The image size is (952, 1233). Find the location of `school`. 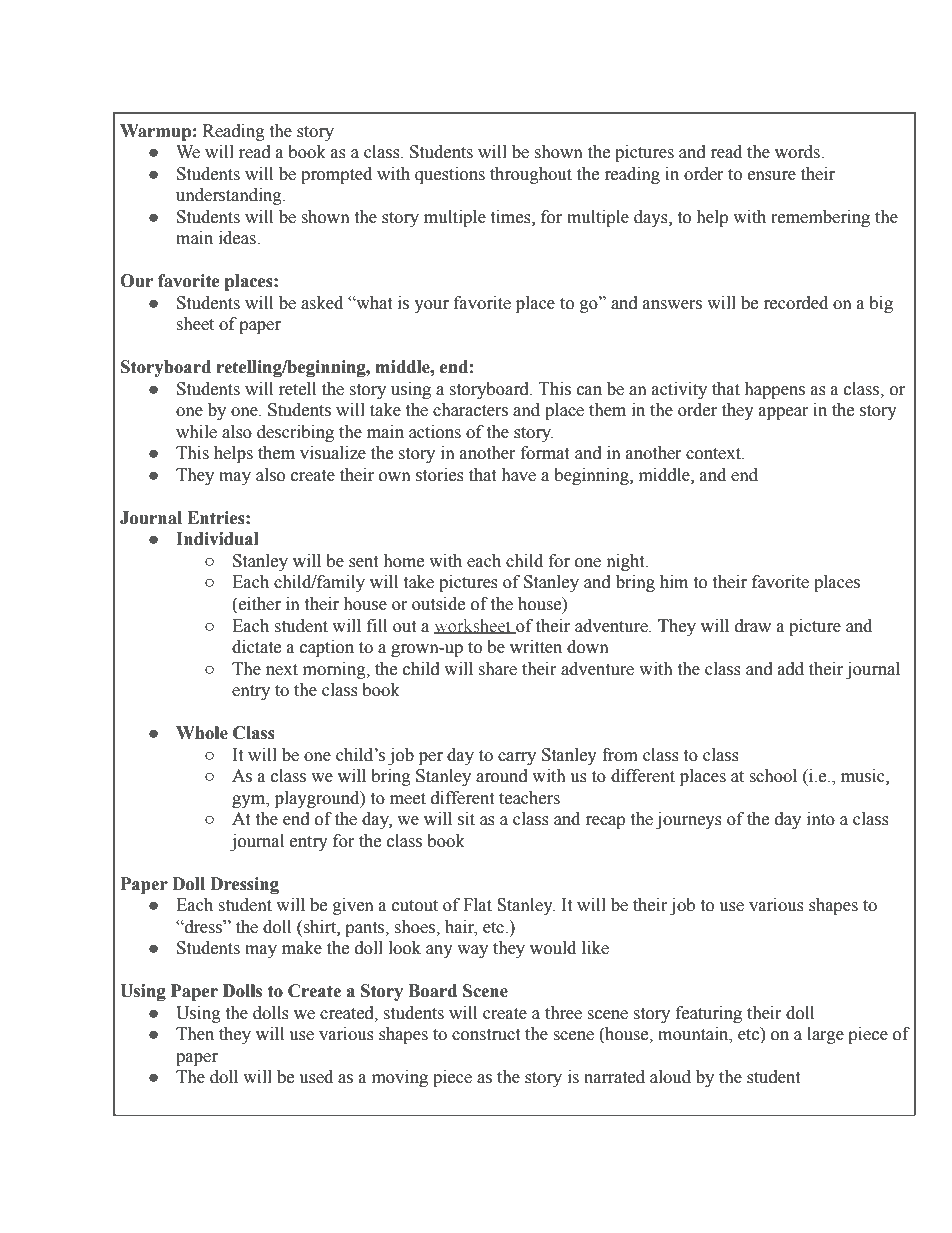

school is located at coordinates (773, 776).
